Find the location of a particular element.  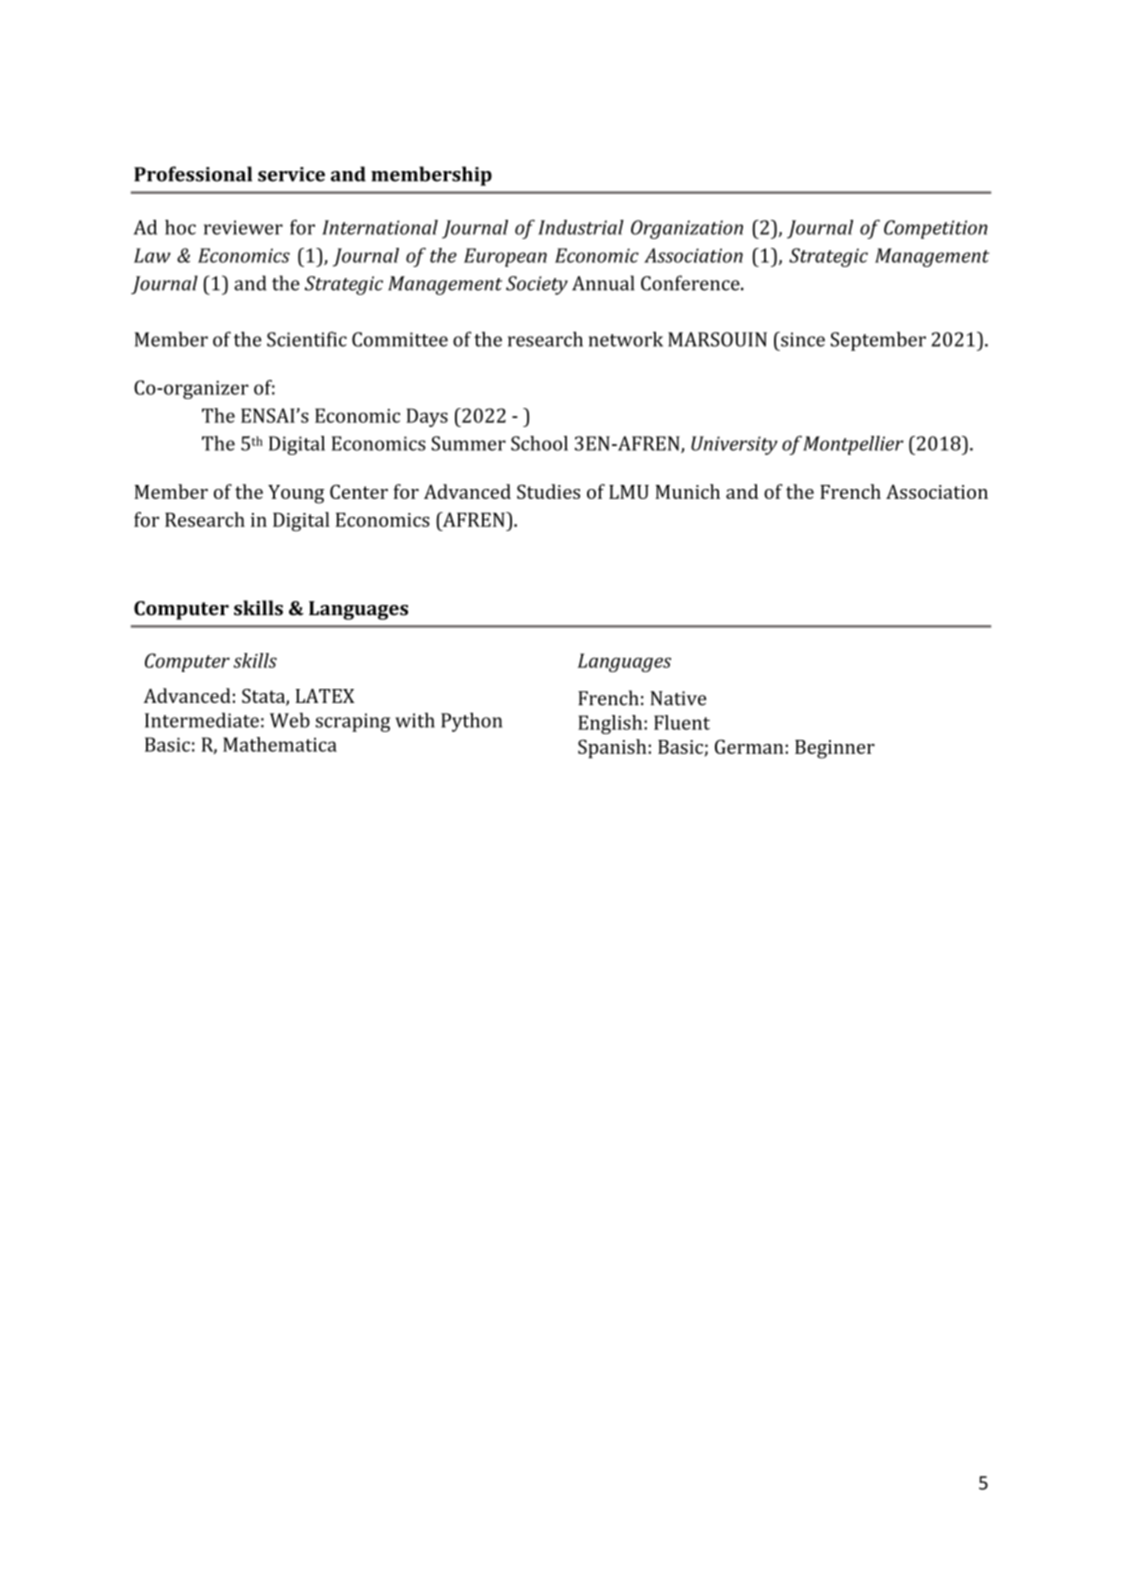

School is located at coordinates (539, 443).
